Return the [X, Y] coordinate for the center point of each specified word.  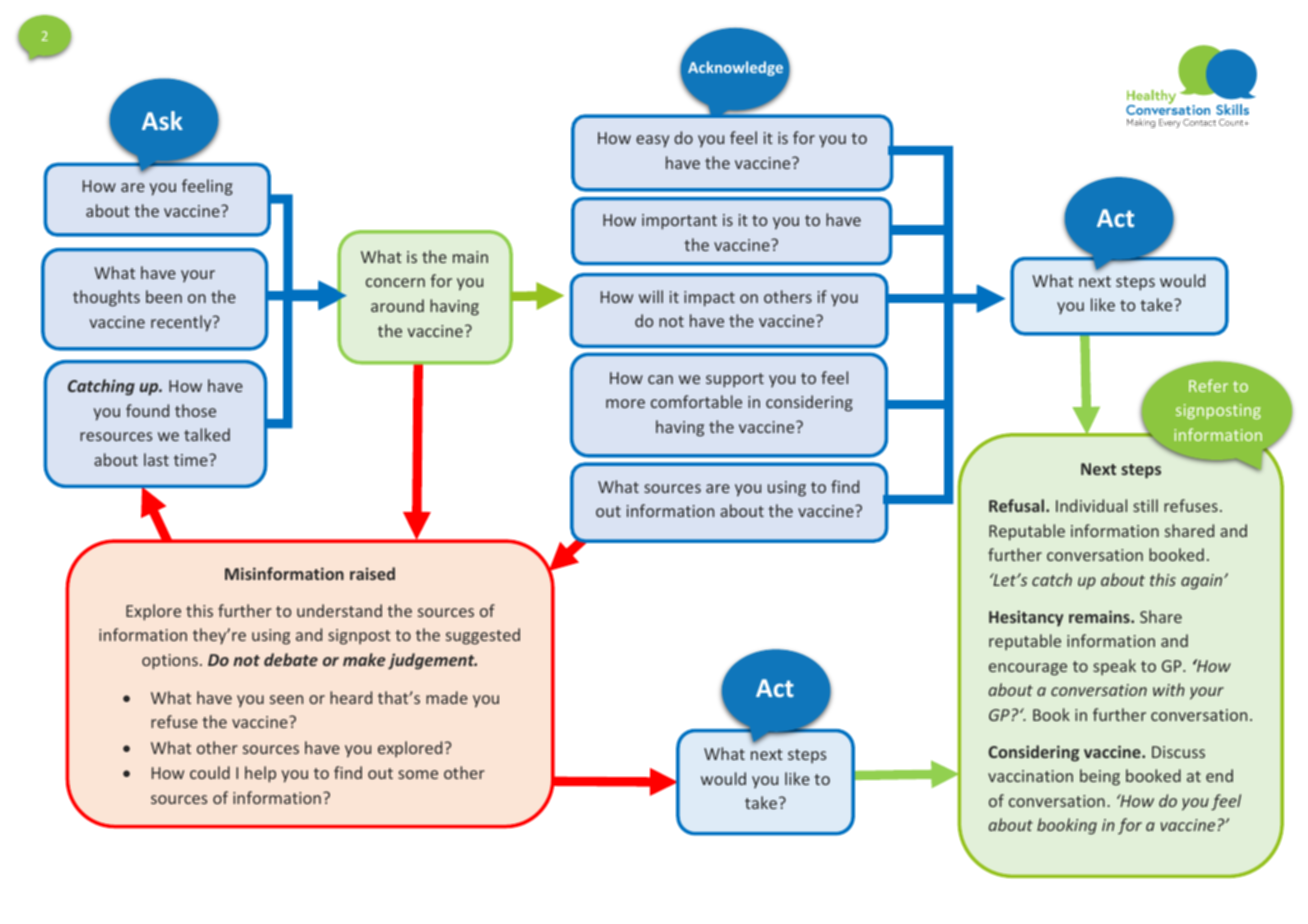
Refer [1208, 385]
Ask [162, 120]
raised [372, 573]
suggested [483, 636]
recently [182, 323]
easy [652, 141]
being [1100, 777]
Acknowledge [735, 68]
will [651, 296]
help [260, 774]
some [418, 774]
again [1203, 582]
